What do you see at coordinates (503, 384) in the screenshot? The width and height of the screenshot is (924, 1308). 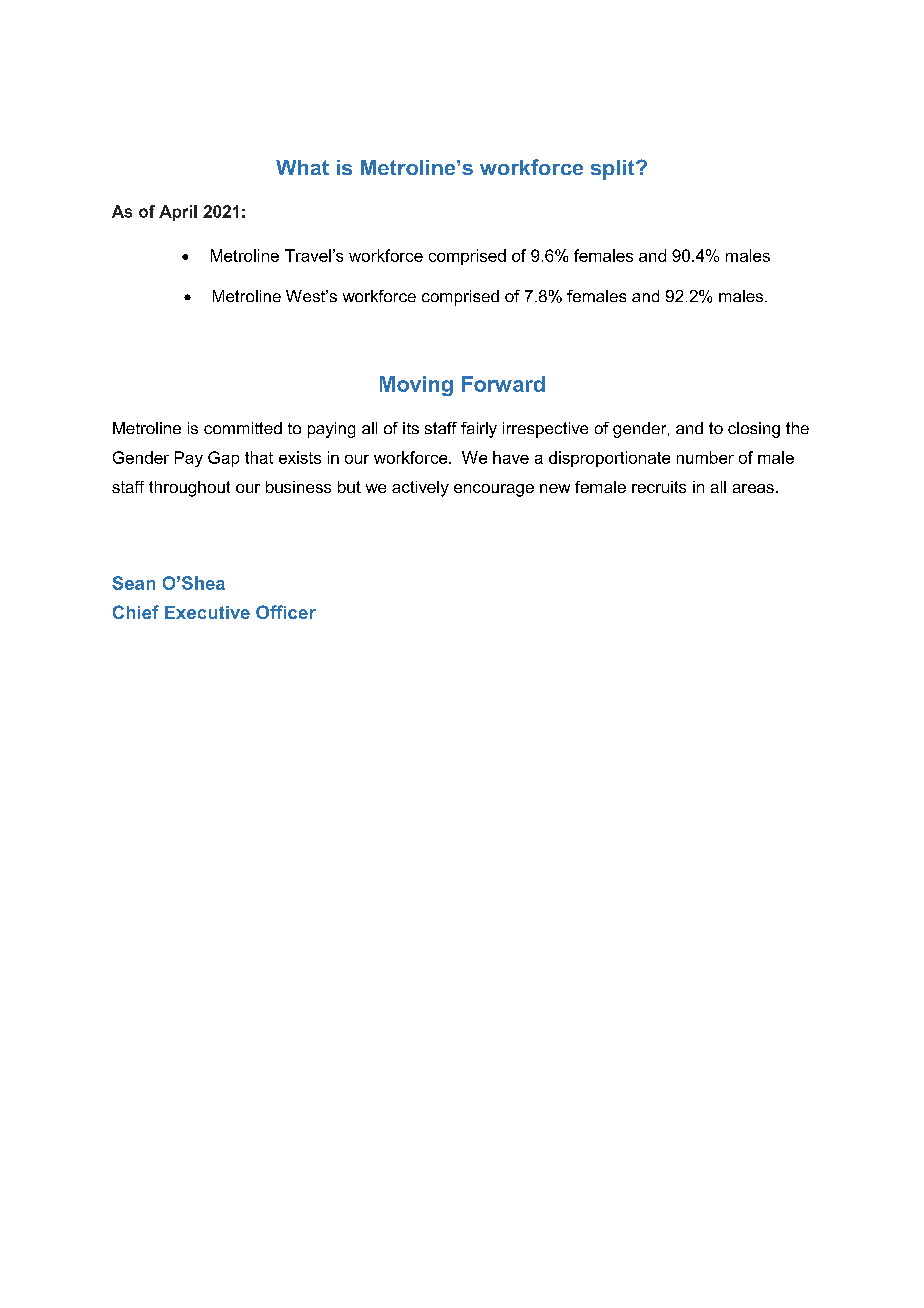 I see `Forward` at bounding box center [503, 384].
